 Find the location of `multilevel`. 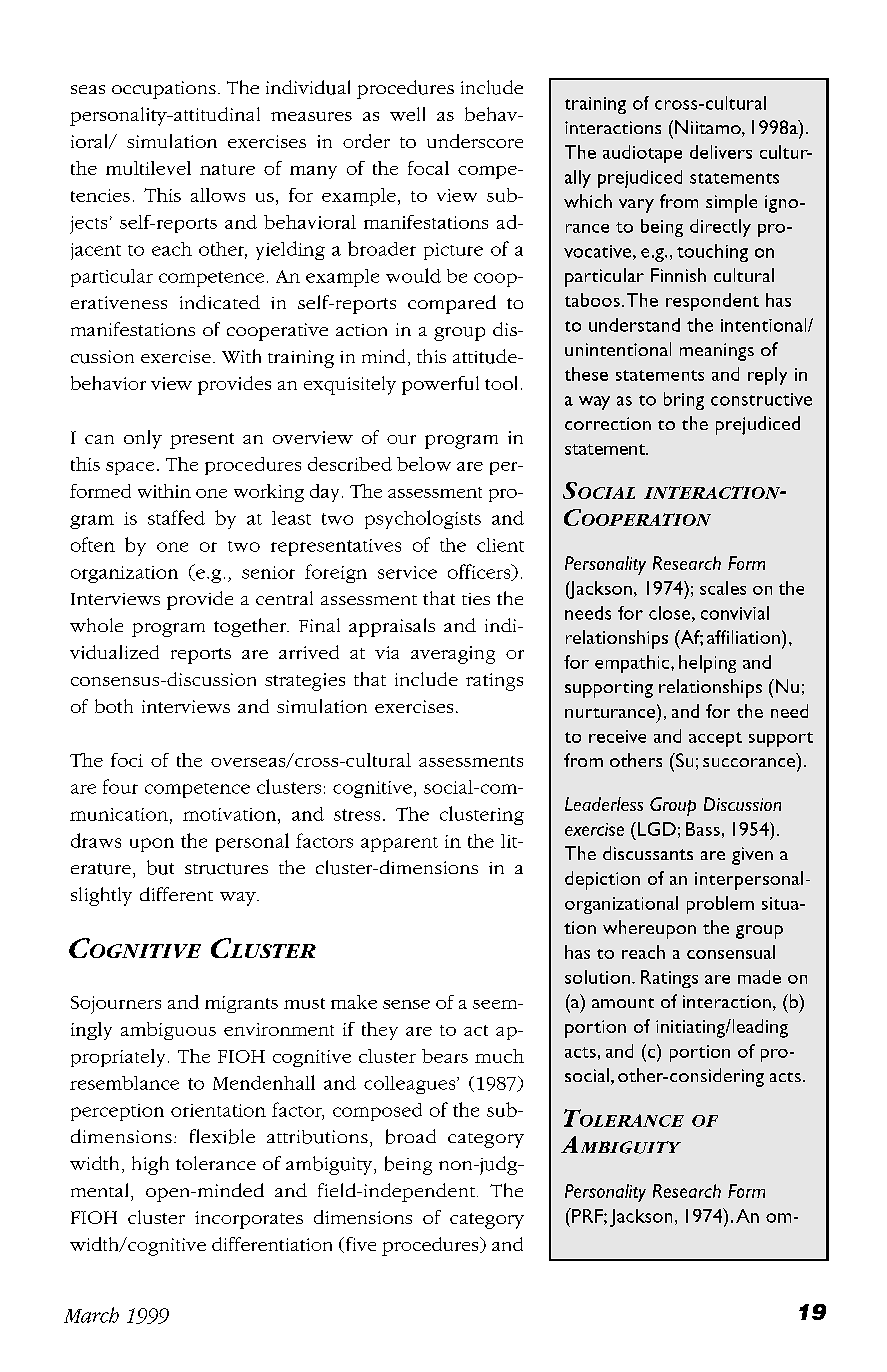

multilevel is located at coordinates (148, 168).
